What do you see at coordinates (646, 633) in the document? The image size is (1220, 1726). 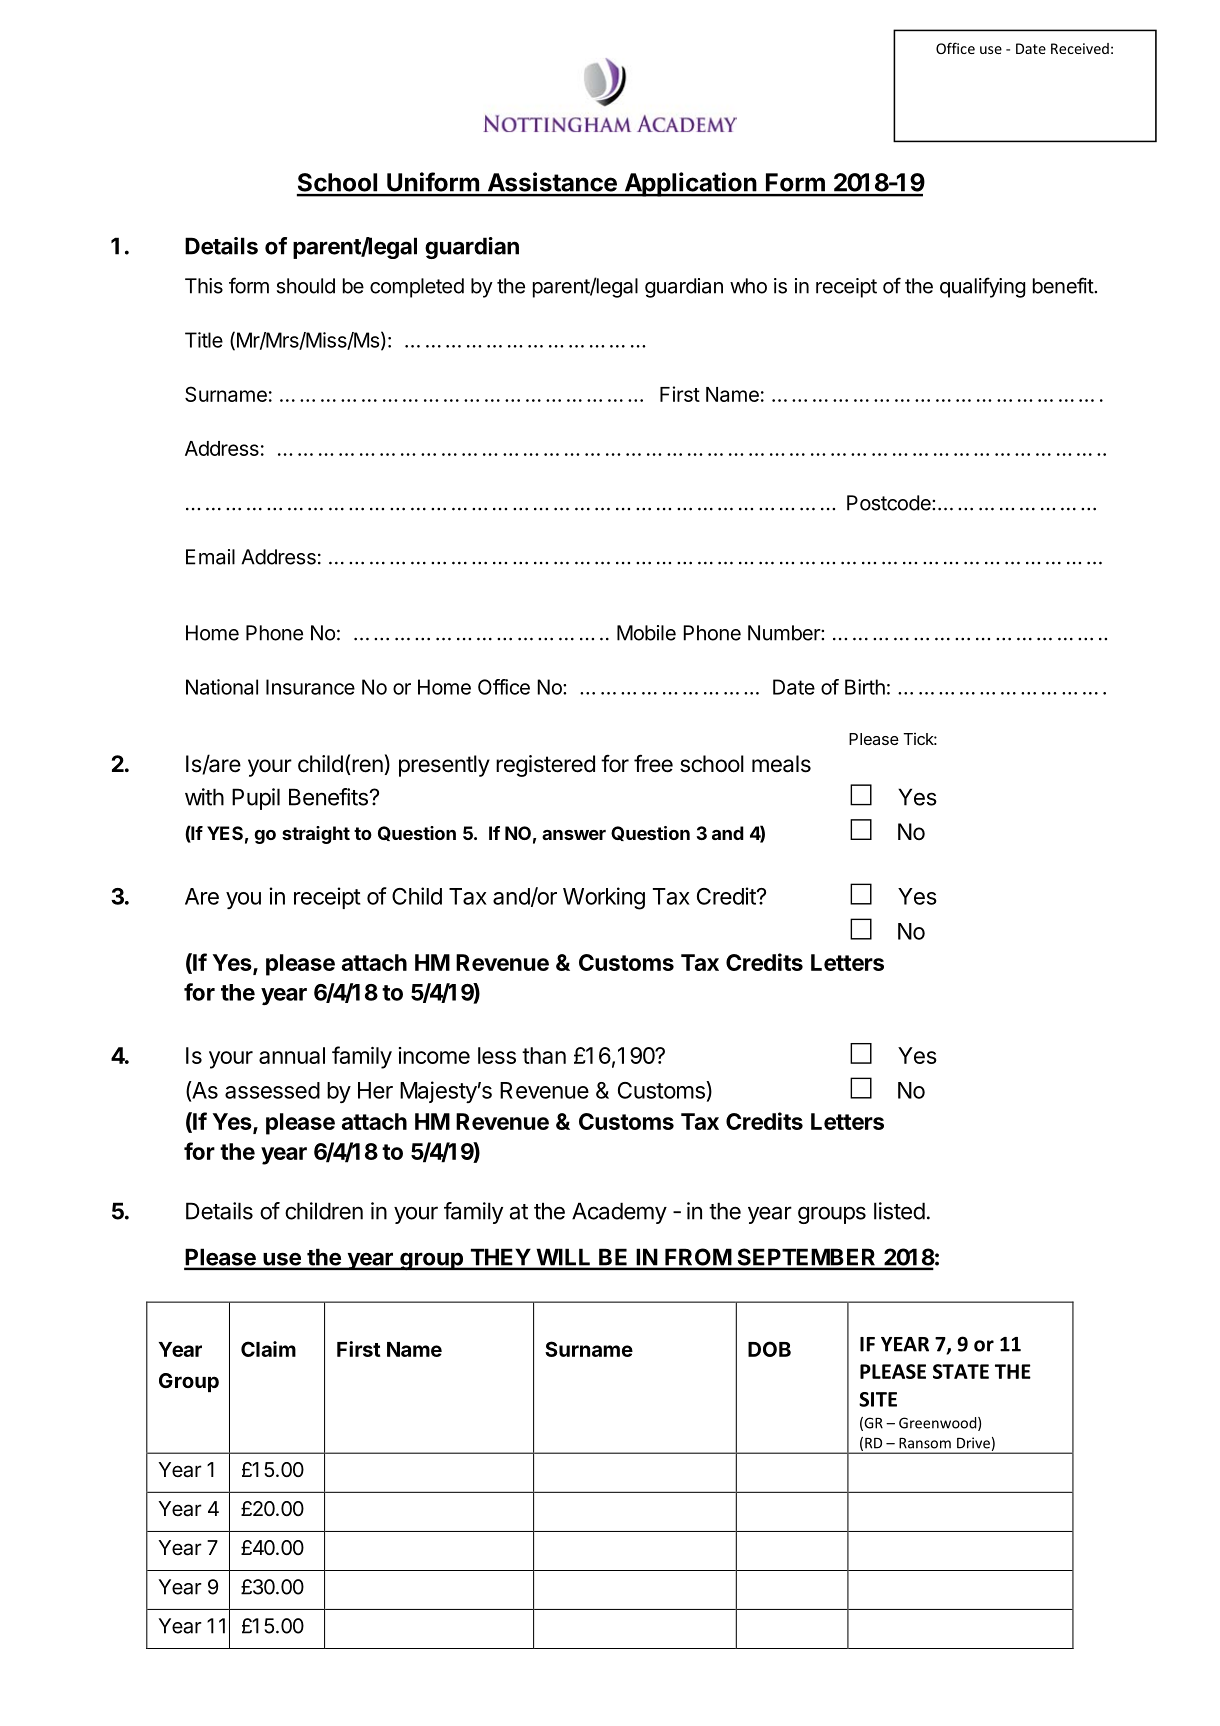 I see `Mobile` at bounding box center [646, 633].
